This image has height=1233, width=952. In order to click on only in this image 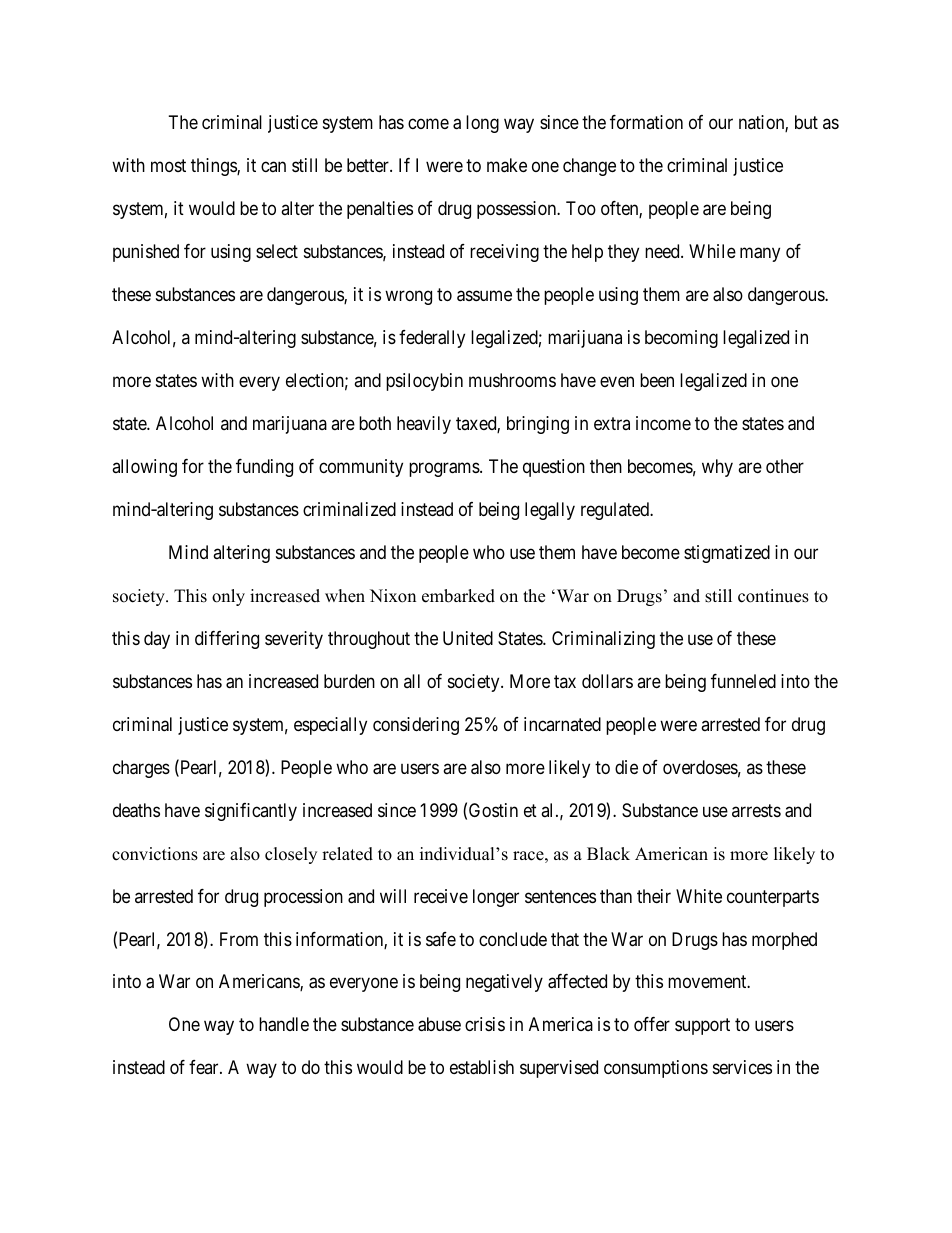, I will do `click(228, 597)`.
